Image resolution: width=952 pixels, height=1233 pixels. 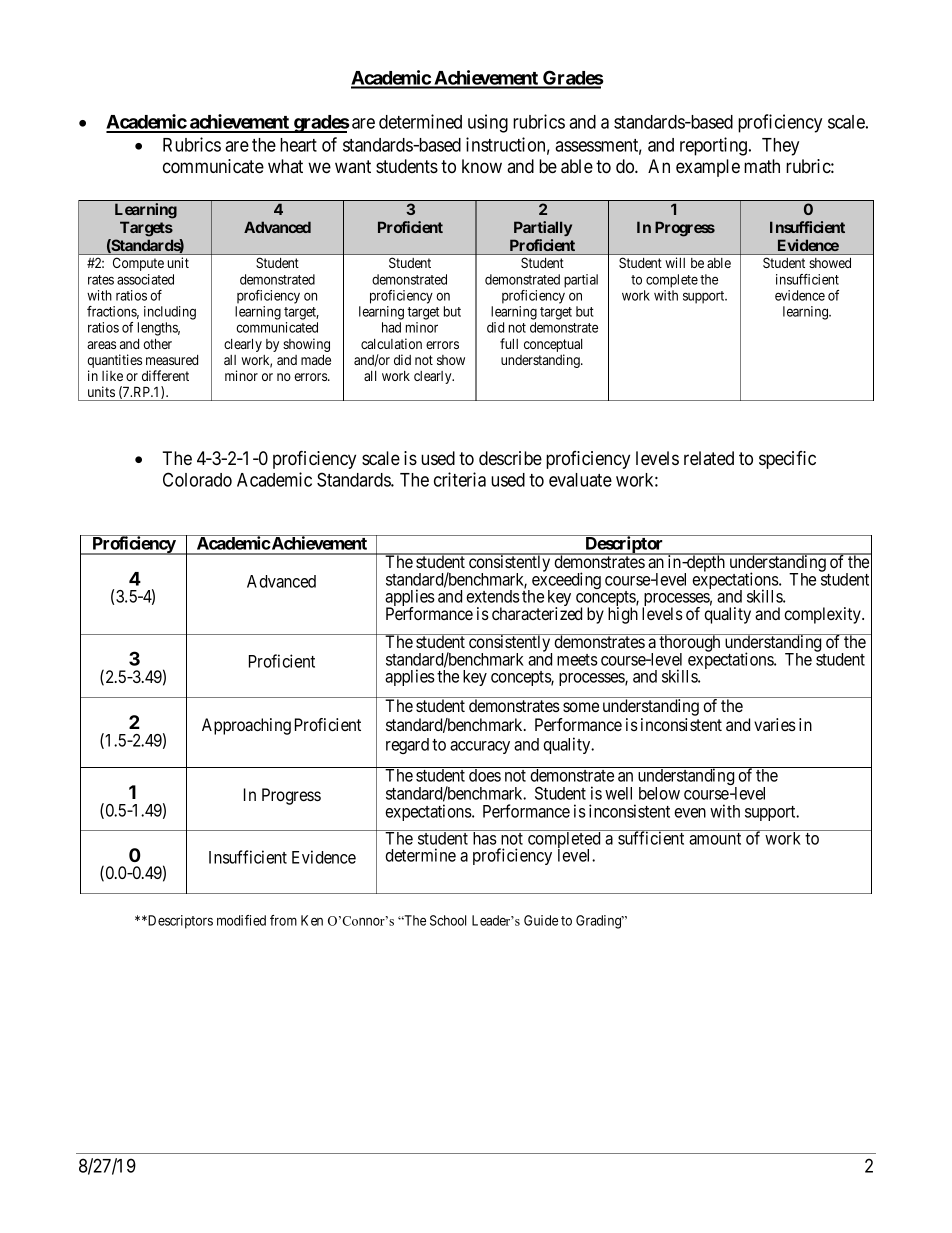 What do you see at coordinates (480, 747) in the document?
I see `accuracy` at bounding box center [480, 747].
